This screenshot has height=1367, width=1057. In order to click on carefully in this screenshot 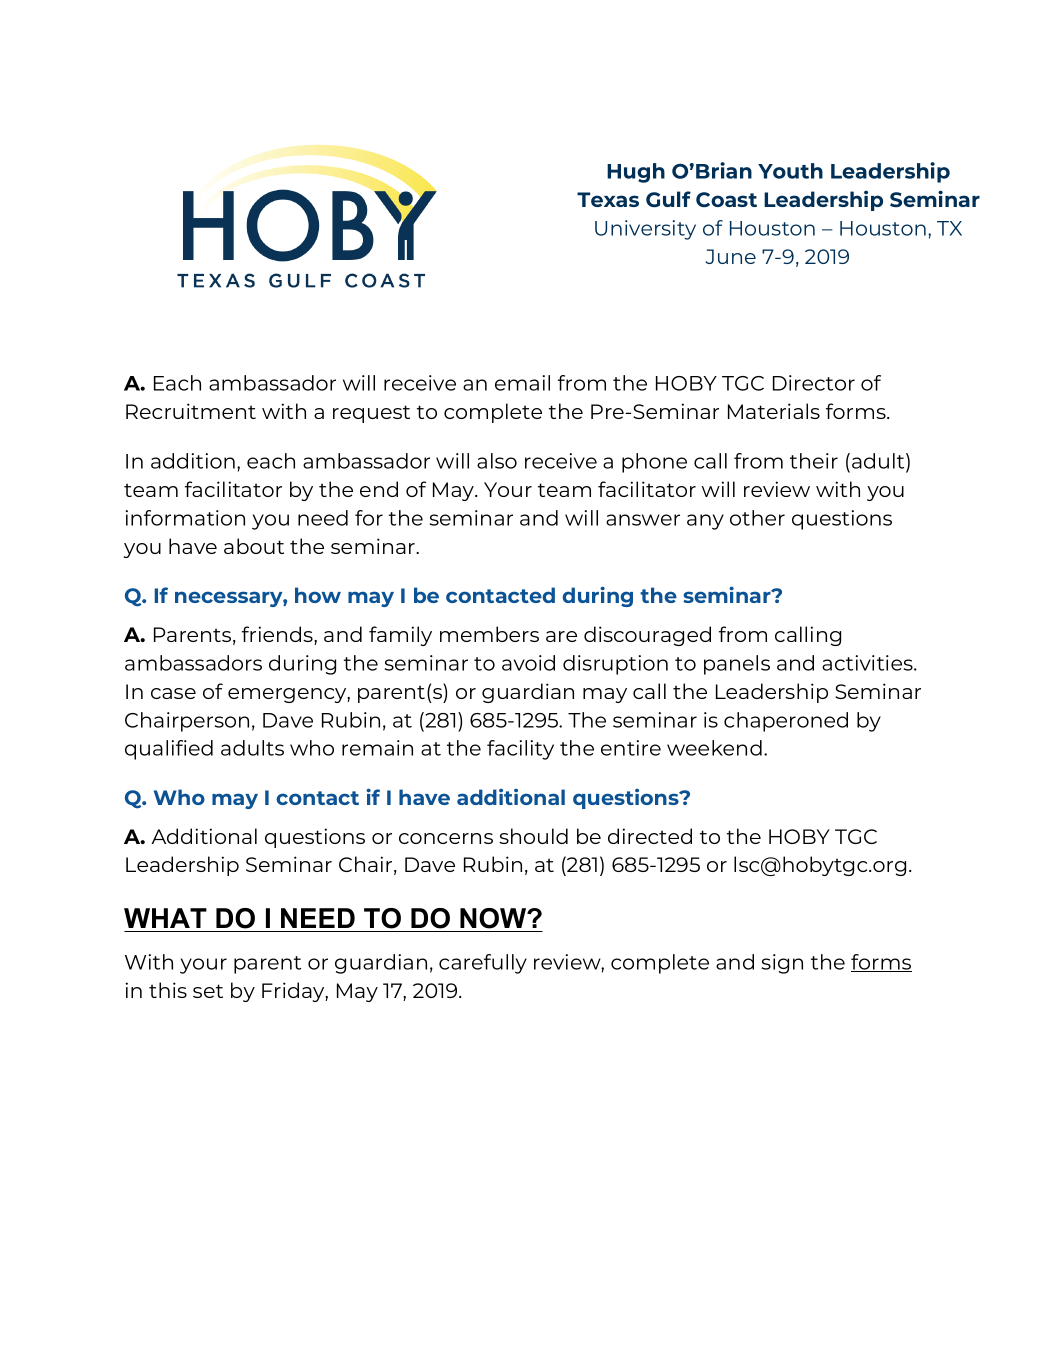, I will do `click(483, 964)`.
